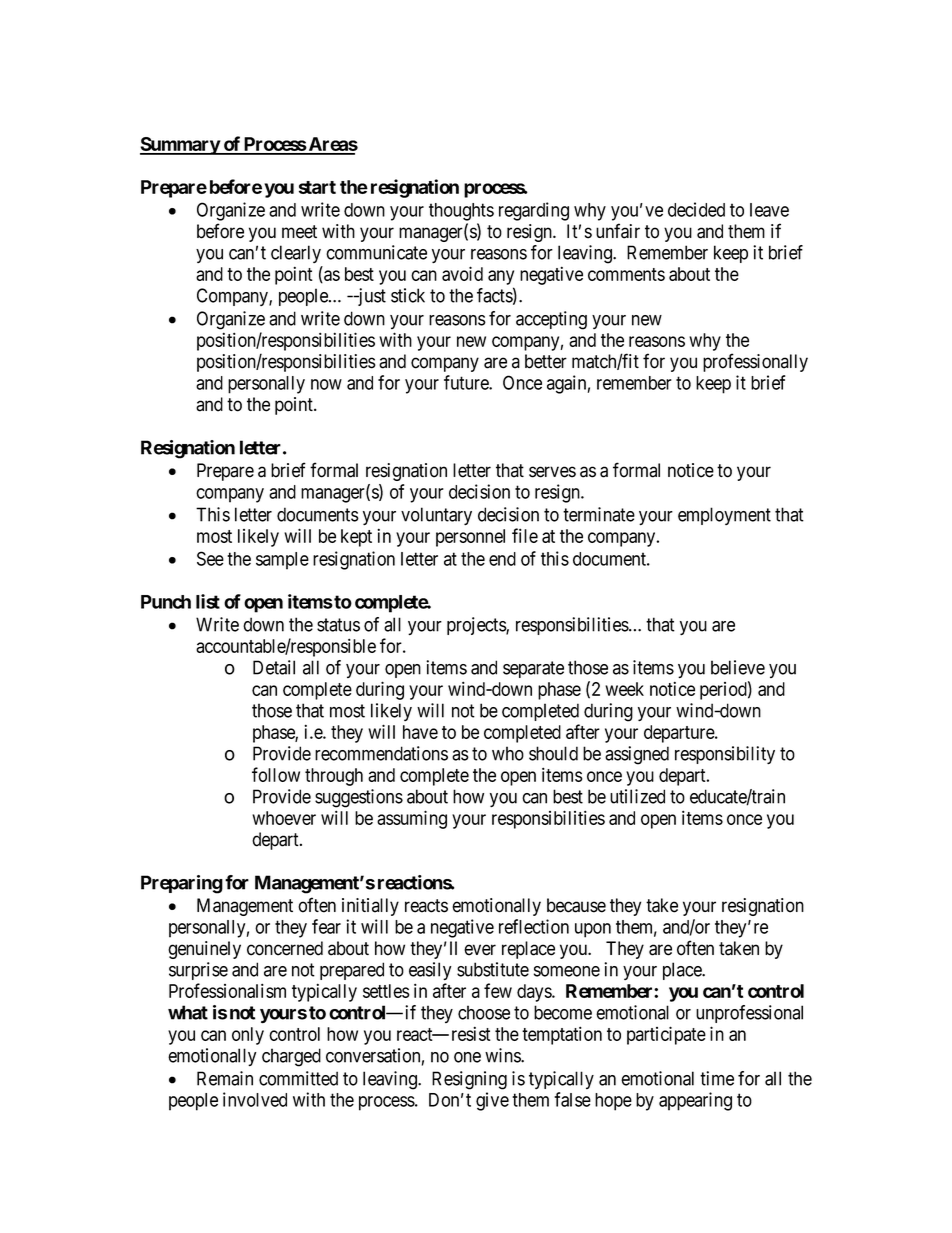 This image has height=1233, width=952. Describe the element at coordinates (210, 558) in the image. I see `See` at that location.
